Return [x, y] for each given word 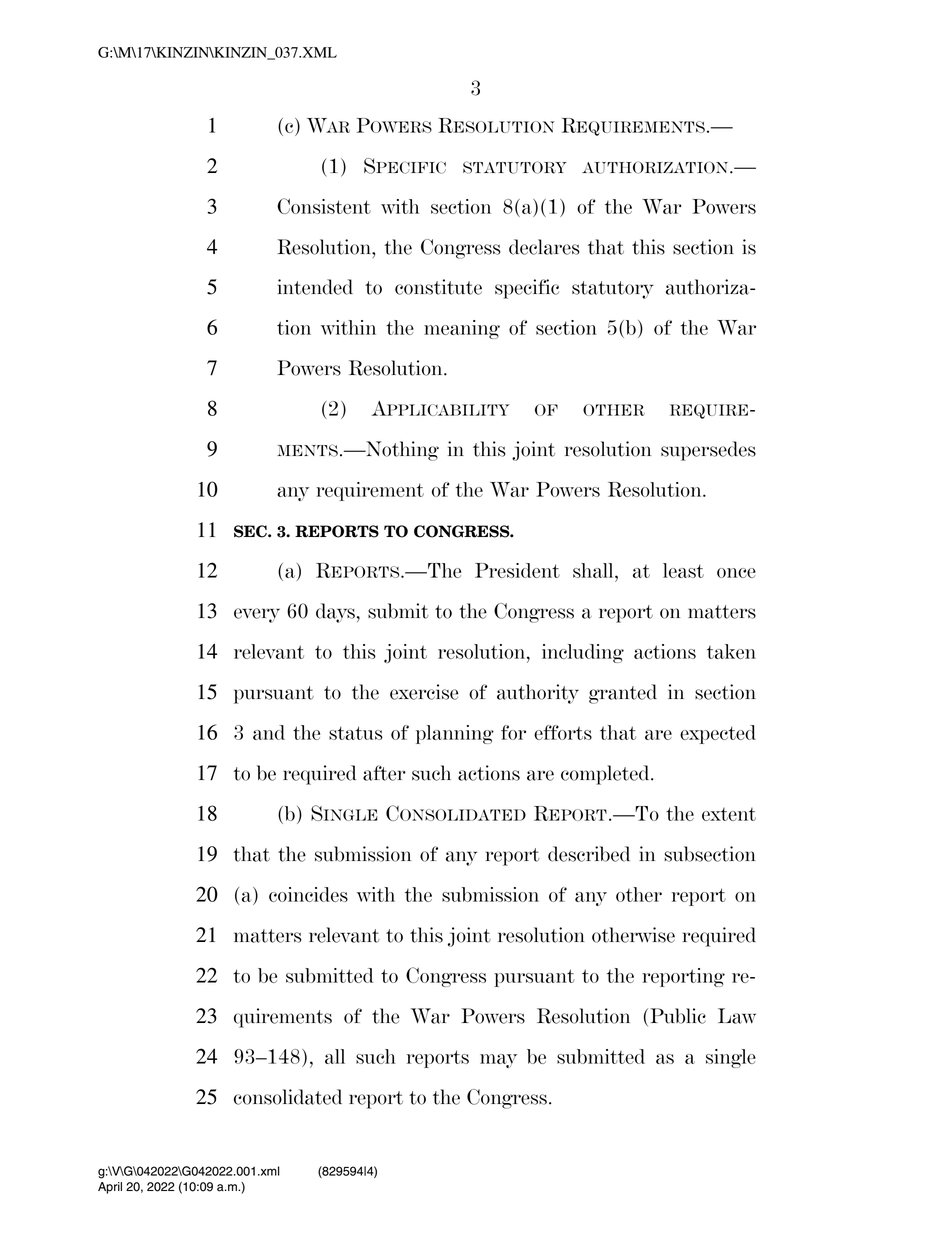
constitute [438, 287]
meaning [462, 329]
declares [544, 247]
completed [606, 775]
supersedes [708, 451]
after [384, 773]
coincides [308, 894]
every [257, 615]
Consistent [324, 206]
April [110, 1188]
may [498, 1061]
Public [678, 1016]
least [683, 570]
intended [315, 287]
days [335, 613]
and [269, 732]
